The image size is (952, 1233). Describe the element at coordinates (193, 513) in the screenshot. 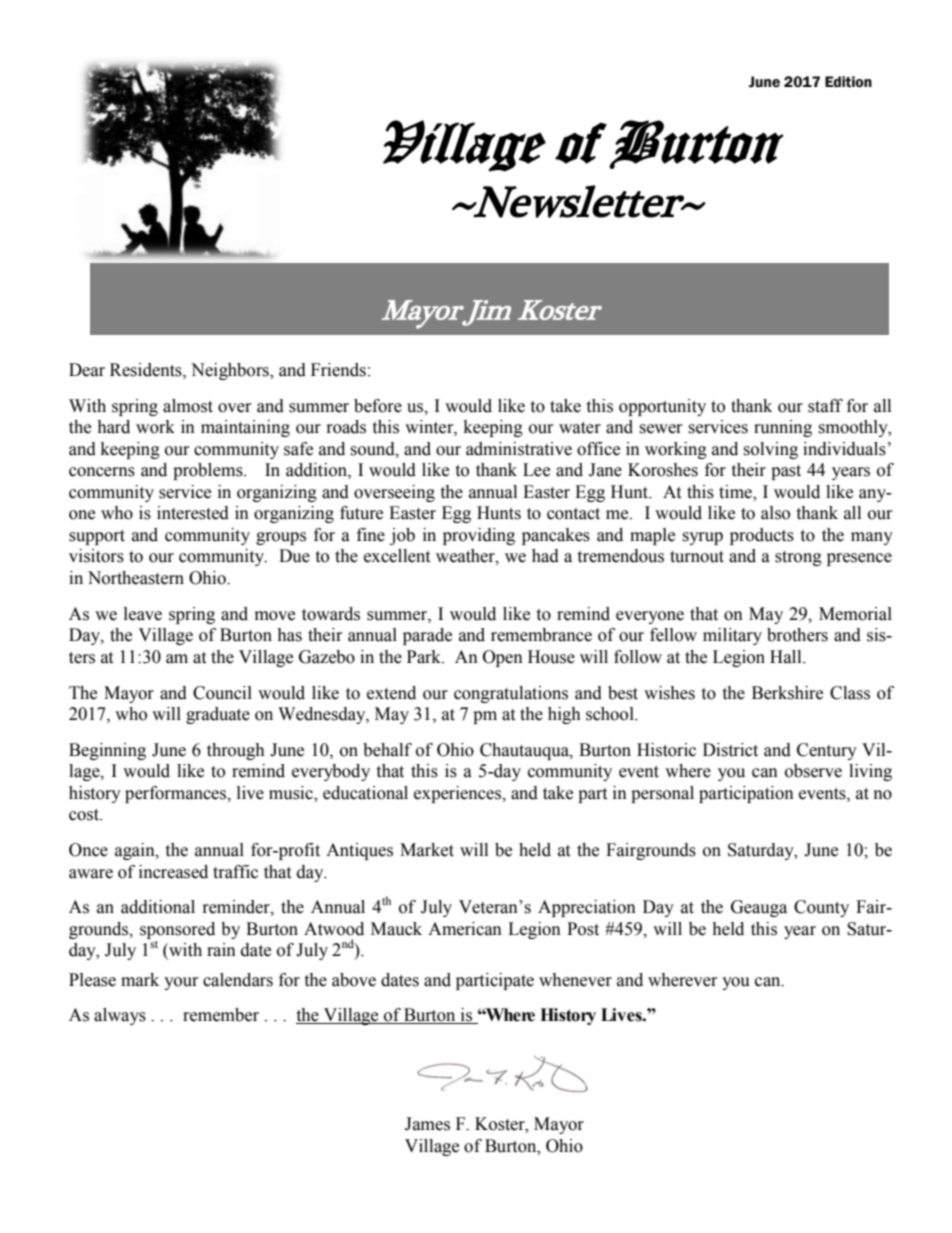

I see `interested` at that location.
